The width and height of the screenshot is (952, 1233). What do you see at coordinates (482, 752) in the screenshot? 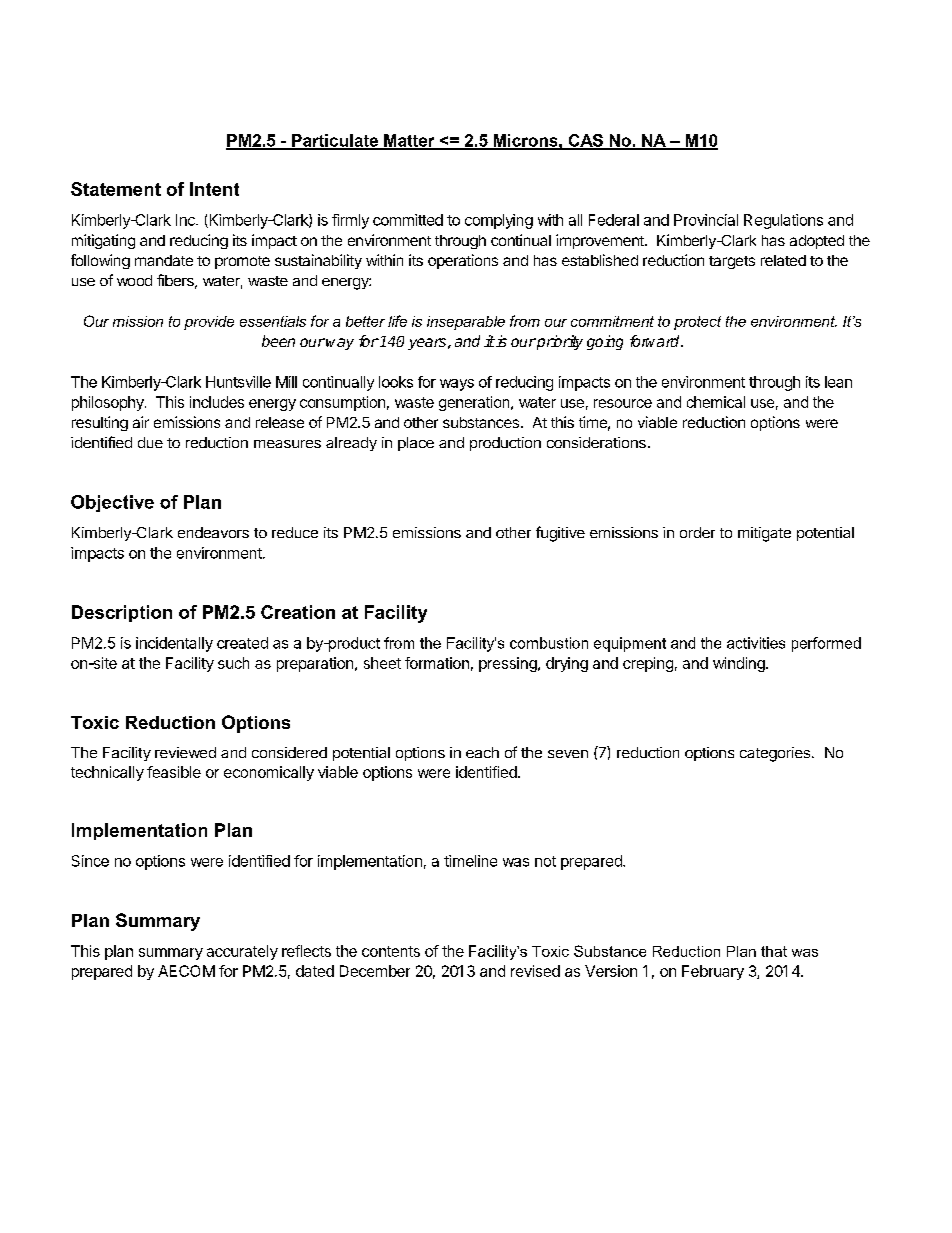
I see `each` at bounding box center [482, 752].
